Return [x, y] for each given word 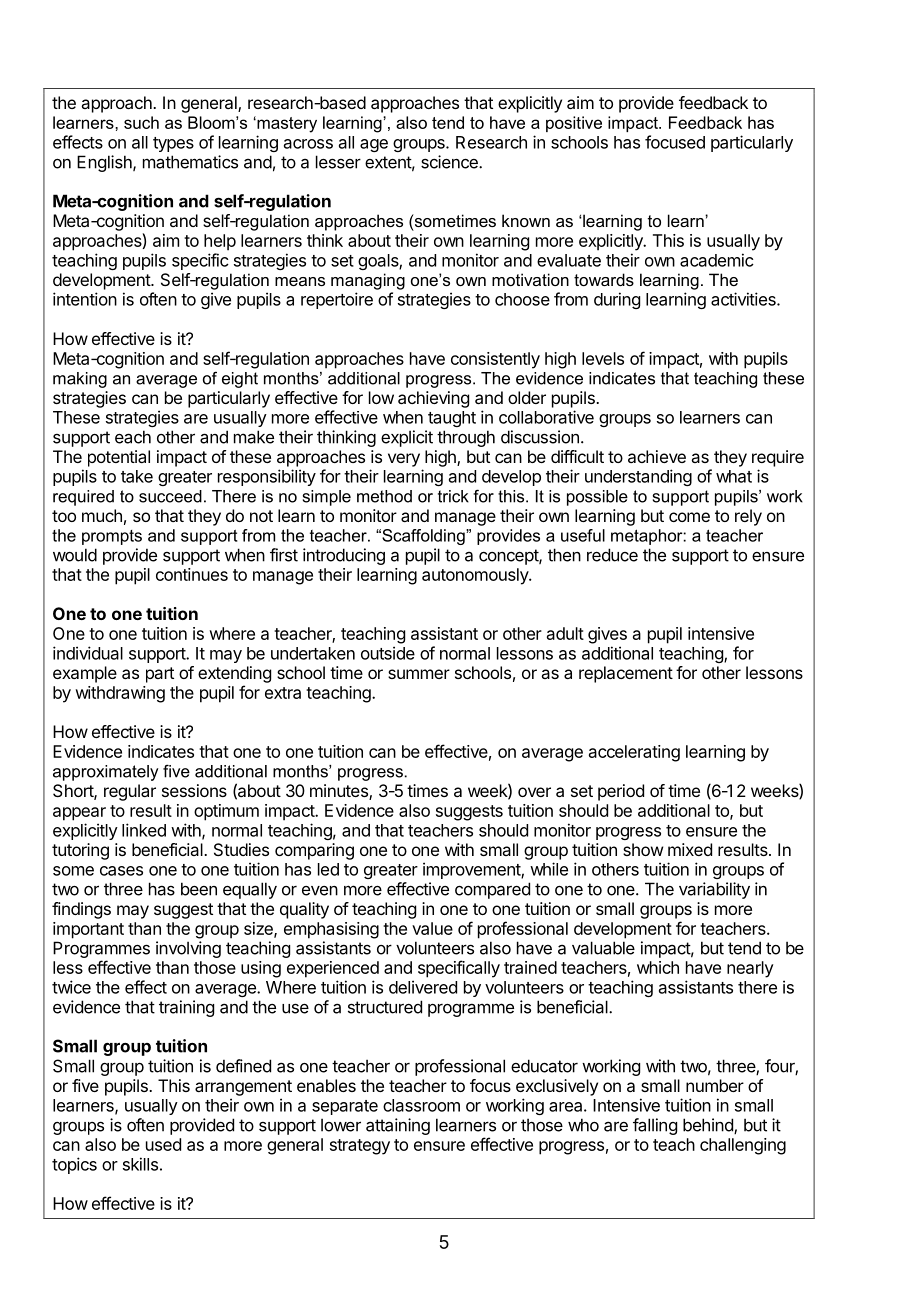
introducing [344, 556]
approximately [106, 773]
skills [140, 1164]
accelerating [634, 753]
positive [574, 124]
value [432, 928]
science [450, 162]
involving [188, 949]
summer [419, 674]
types [173, 144]
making [80, 380]
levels [603, 358]
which [658, 967]
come [689, 517]
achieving [433, 399]
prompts [112, 537]
